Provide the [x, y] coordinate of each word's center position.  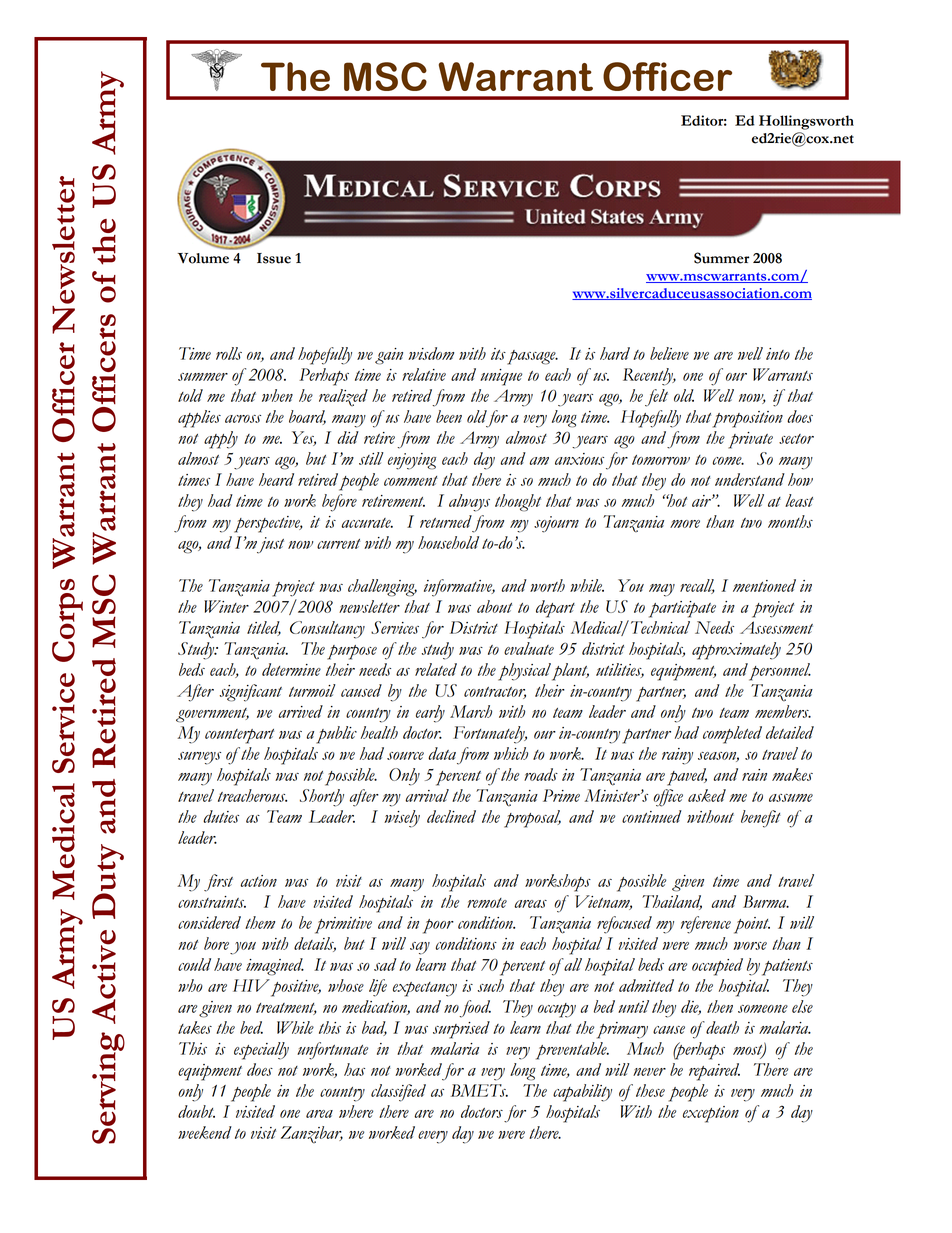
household [448, 542]
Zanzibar [312, 1135]
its [498, 354]
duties [221, 816]
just [270, 545]
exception [711, 1114]
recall [697, 586]
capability [582, 1093]
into [778, 354]
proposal [532, 819]
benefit [761, 819]
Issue [274, 258]
